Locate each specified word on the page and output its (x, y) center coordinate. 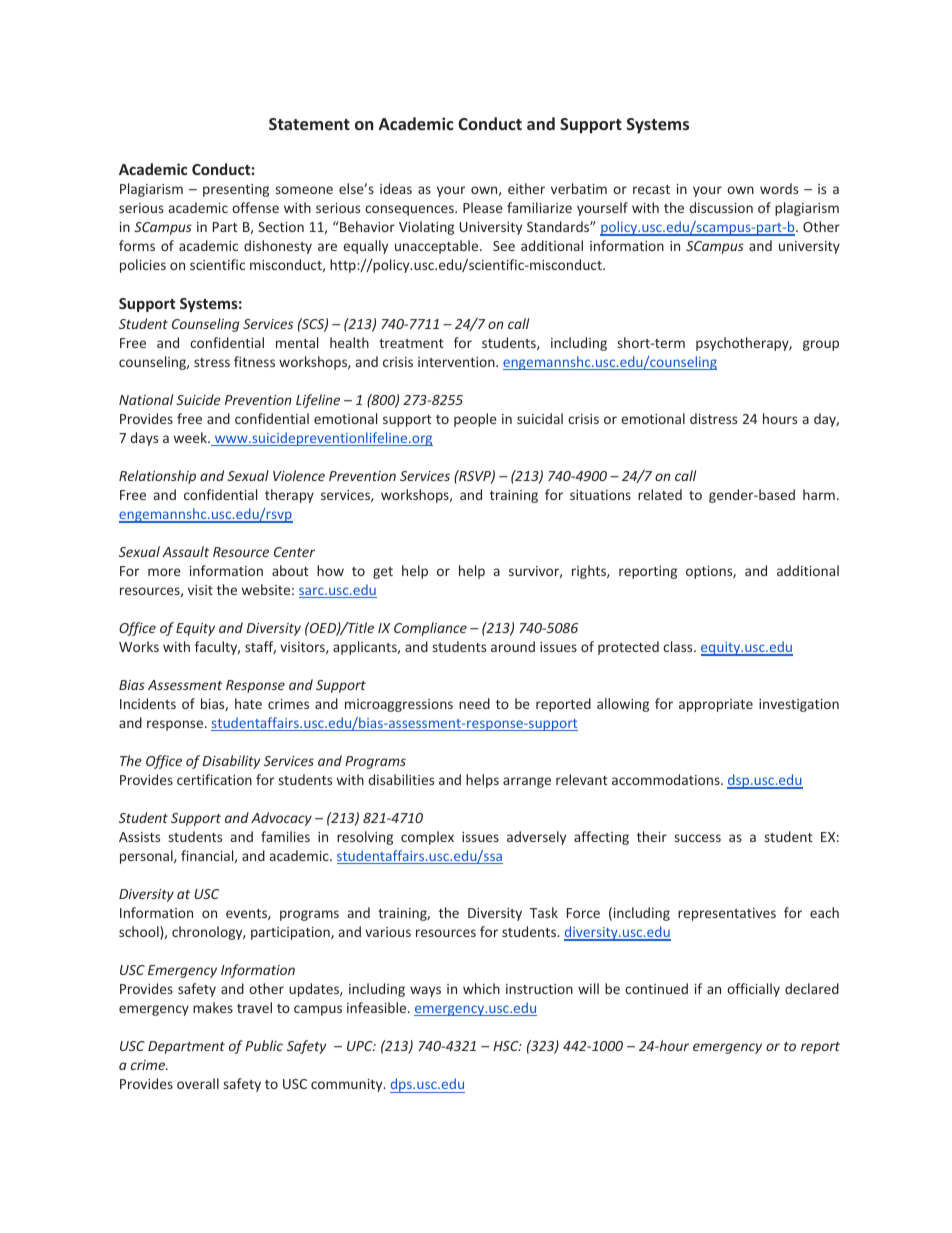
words (779, 188)
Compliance (430, 629)
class (679, 646)
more (164, 572)
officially (753, 990)
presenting (236, 190)
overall (198, 1083)
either (526, 188)
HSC (507, 1046)
